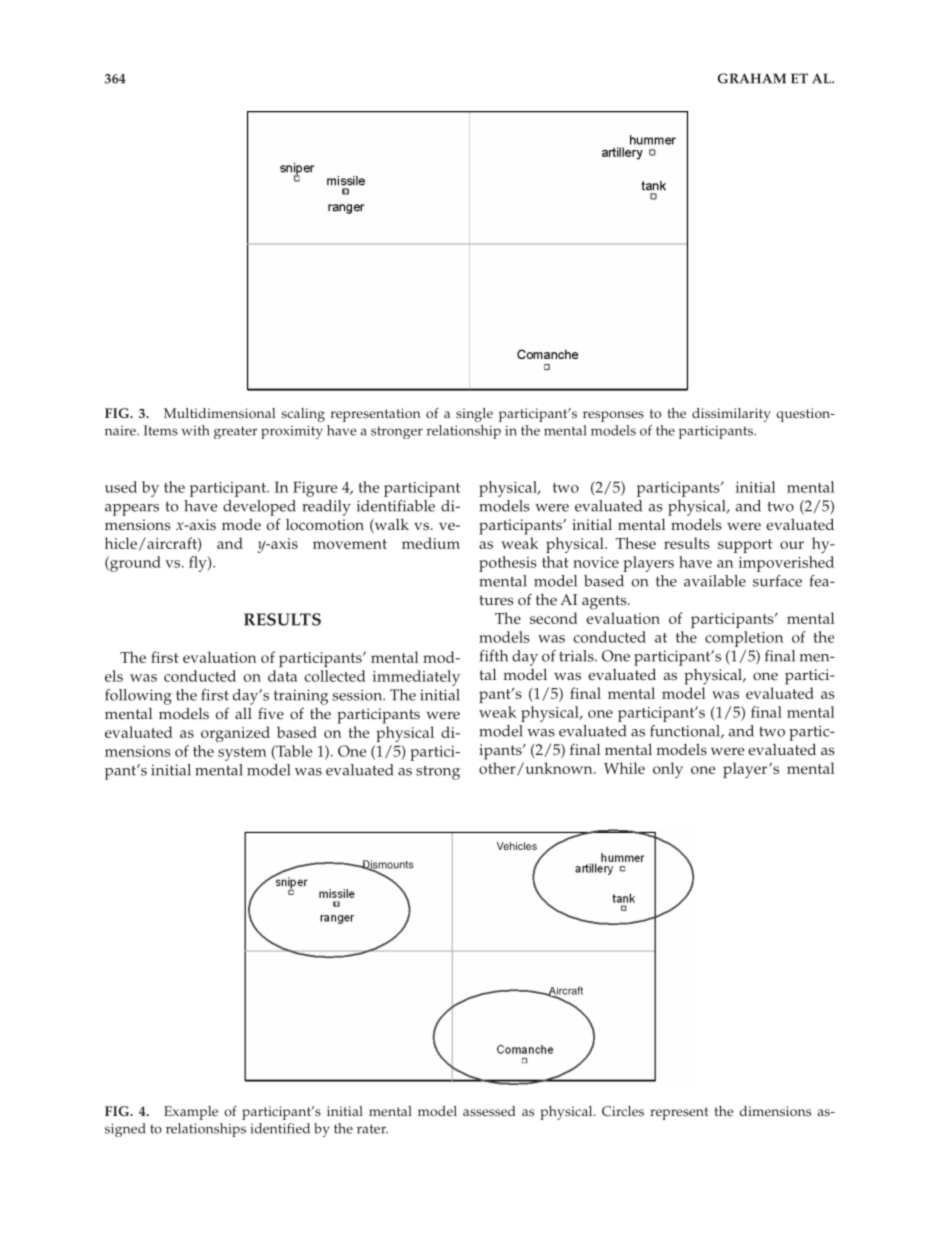 This screenshot has width=952, height=1234. I want to click on Example, so click(191, 1113).
